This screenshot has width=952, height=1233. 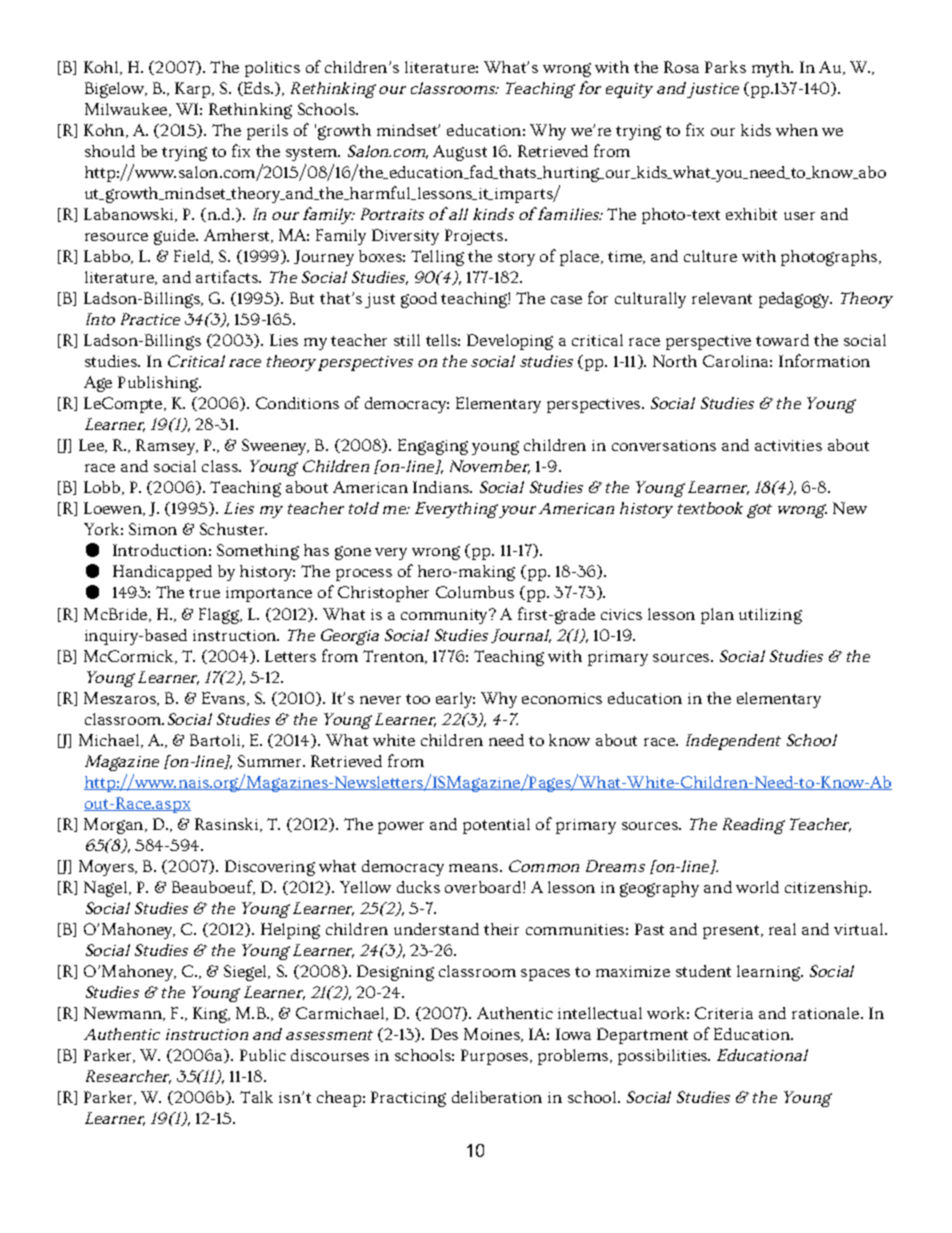 What do you see at coordinates (313, 154) in the screenshot?
I see `system` at bounding box center [313, 154].
